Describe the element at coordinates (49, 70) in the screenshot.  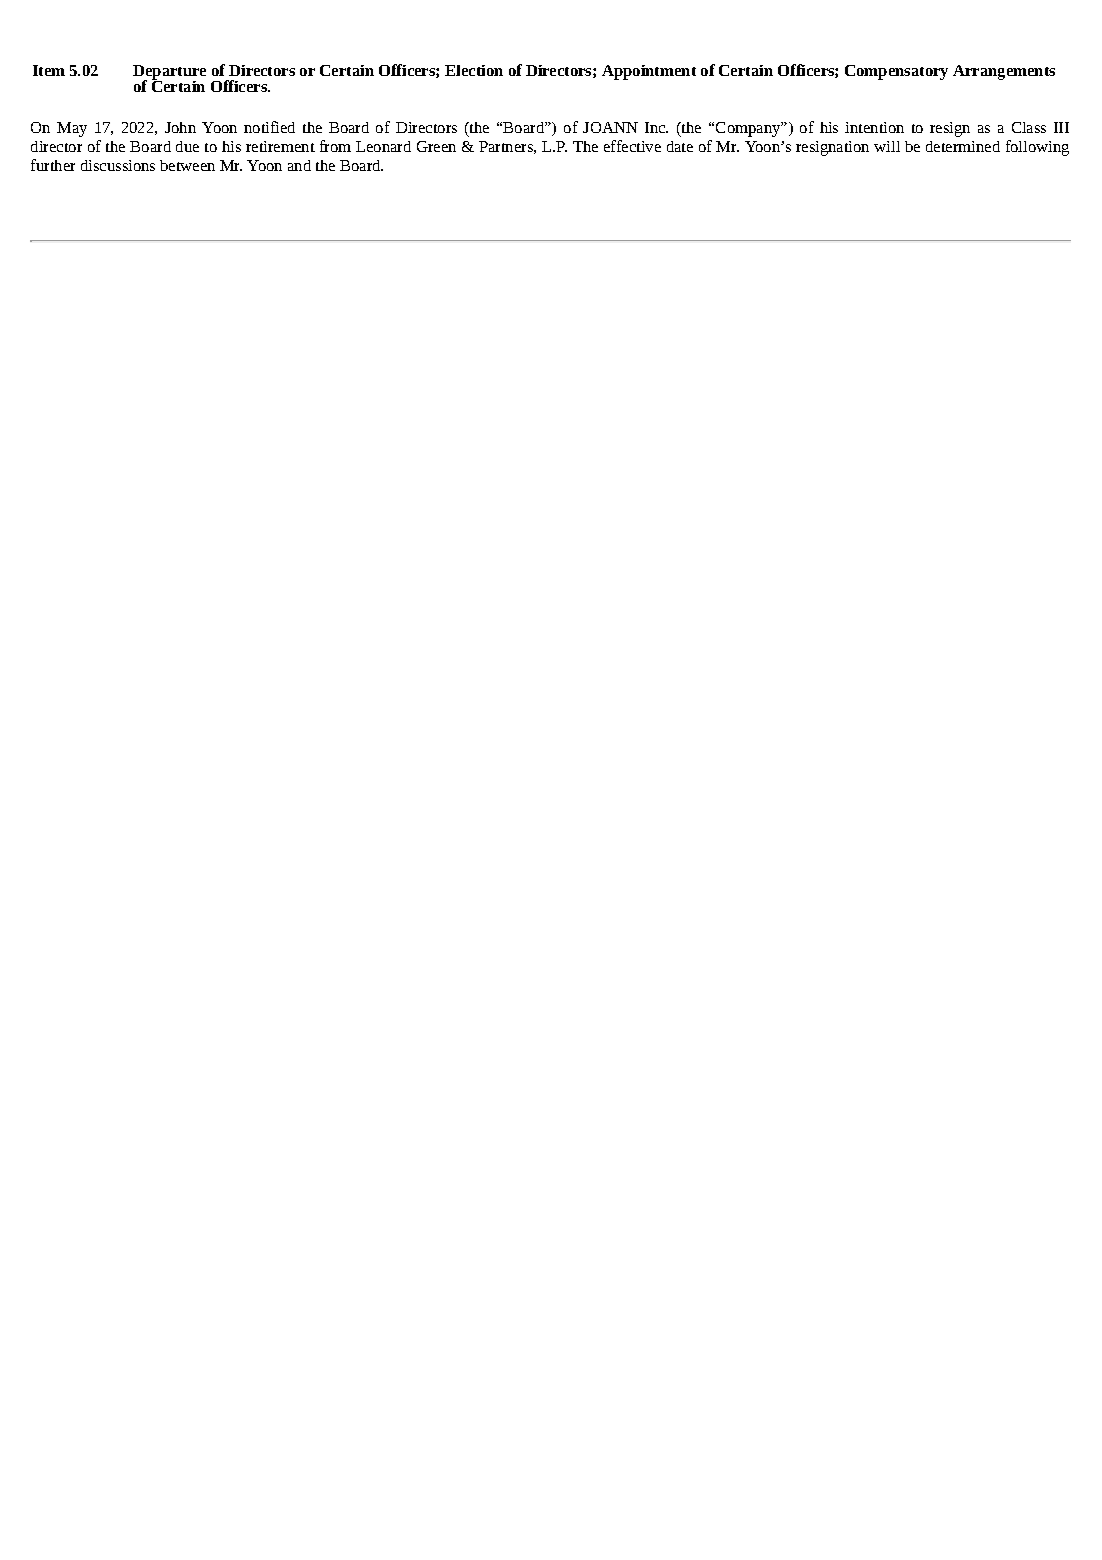
I see `Item` at that location.
